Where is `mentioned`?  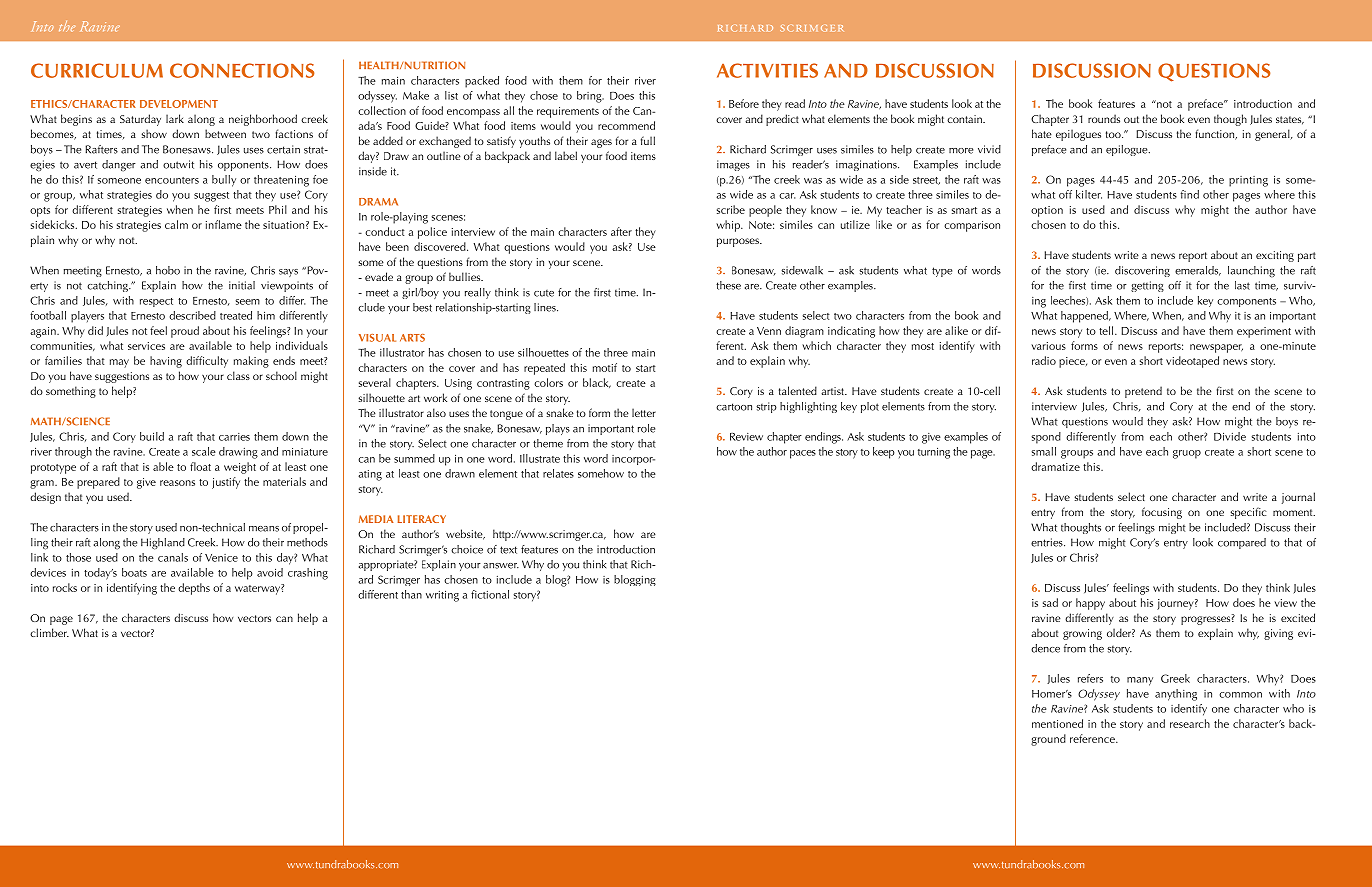 mentioned is located at coordinates (1057, 723).
